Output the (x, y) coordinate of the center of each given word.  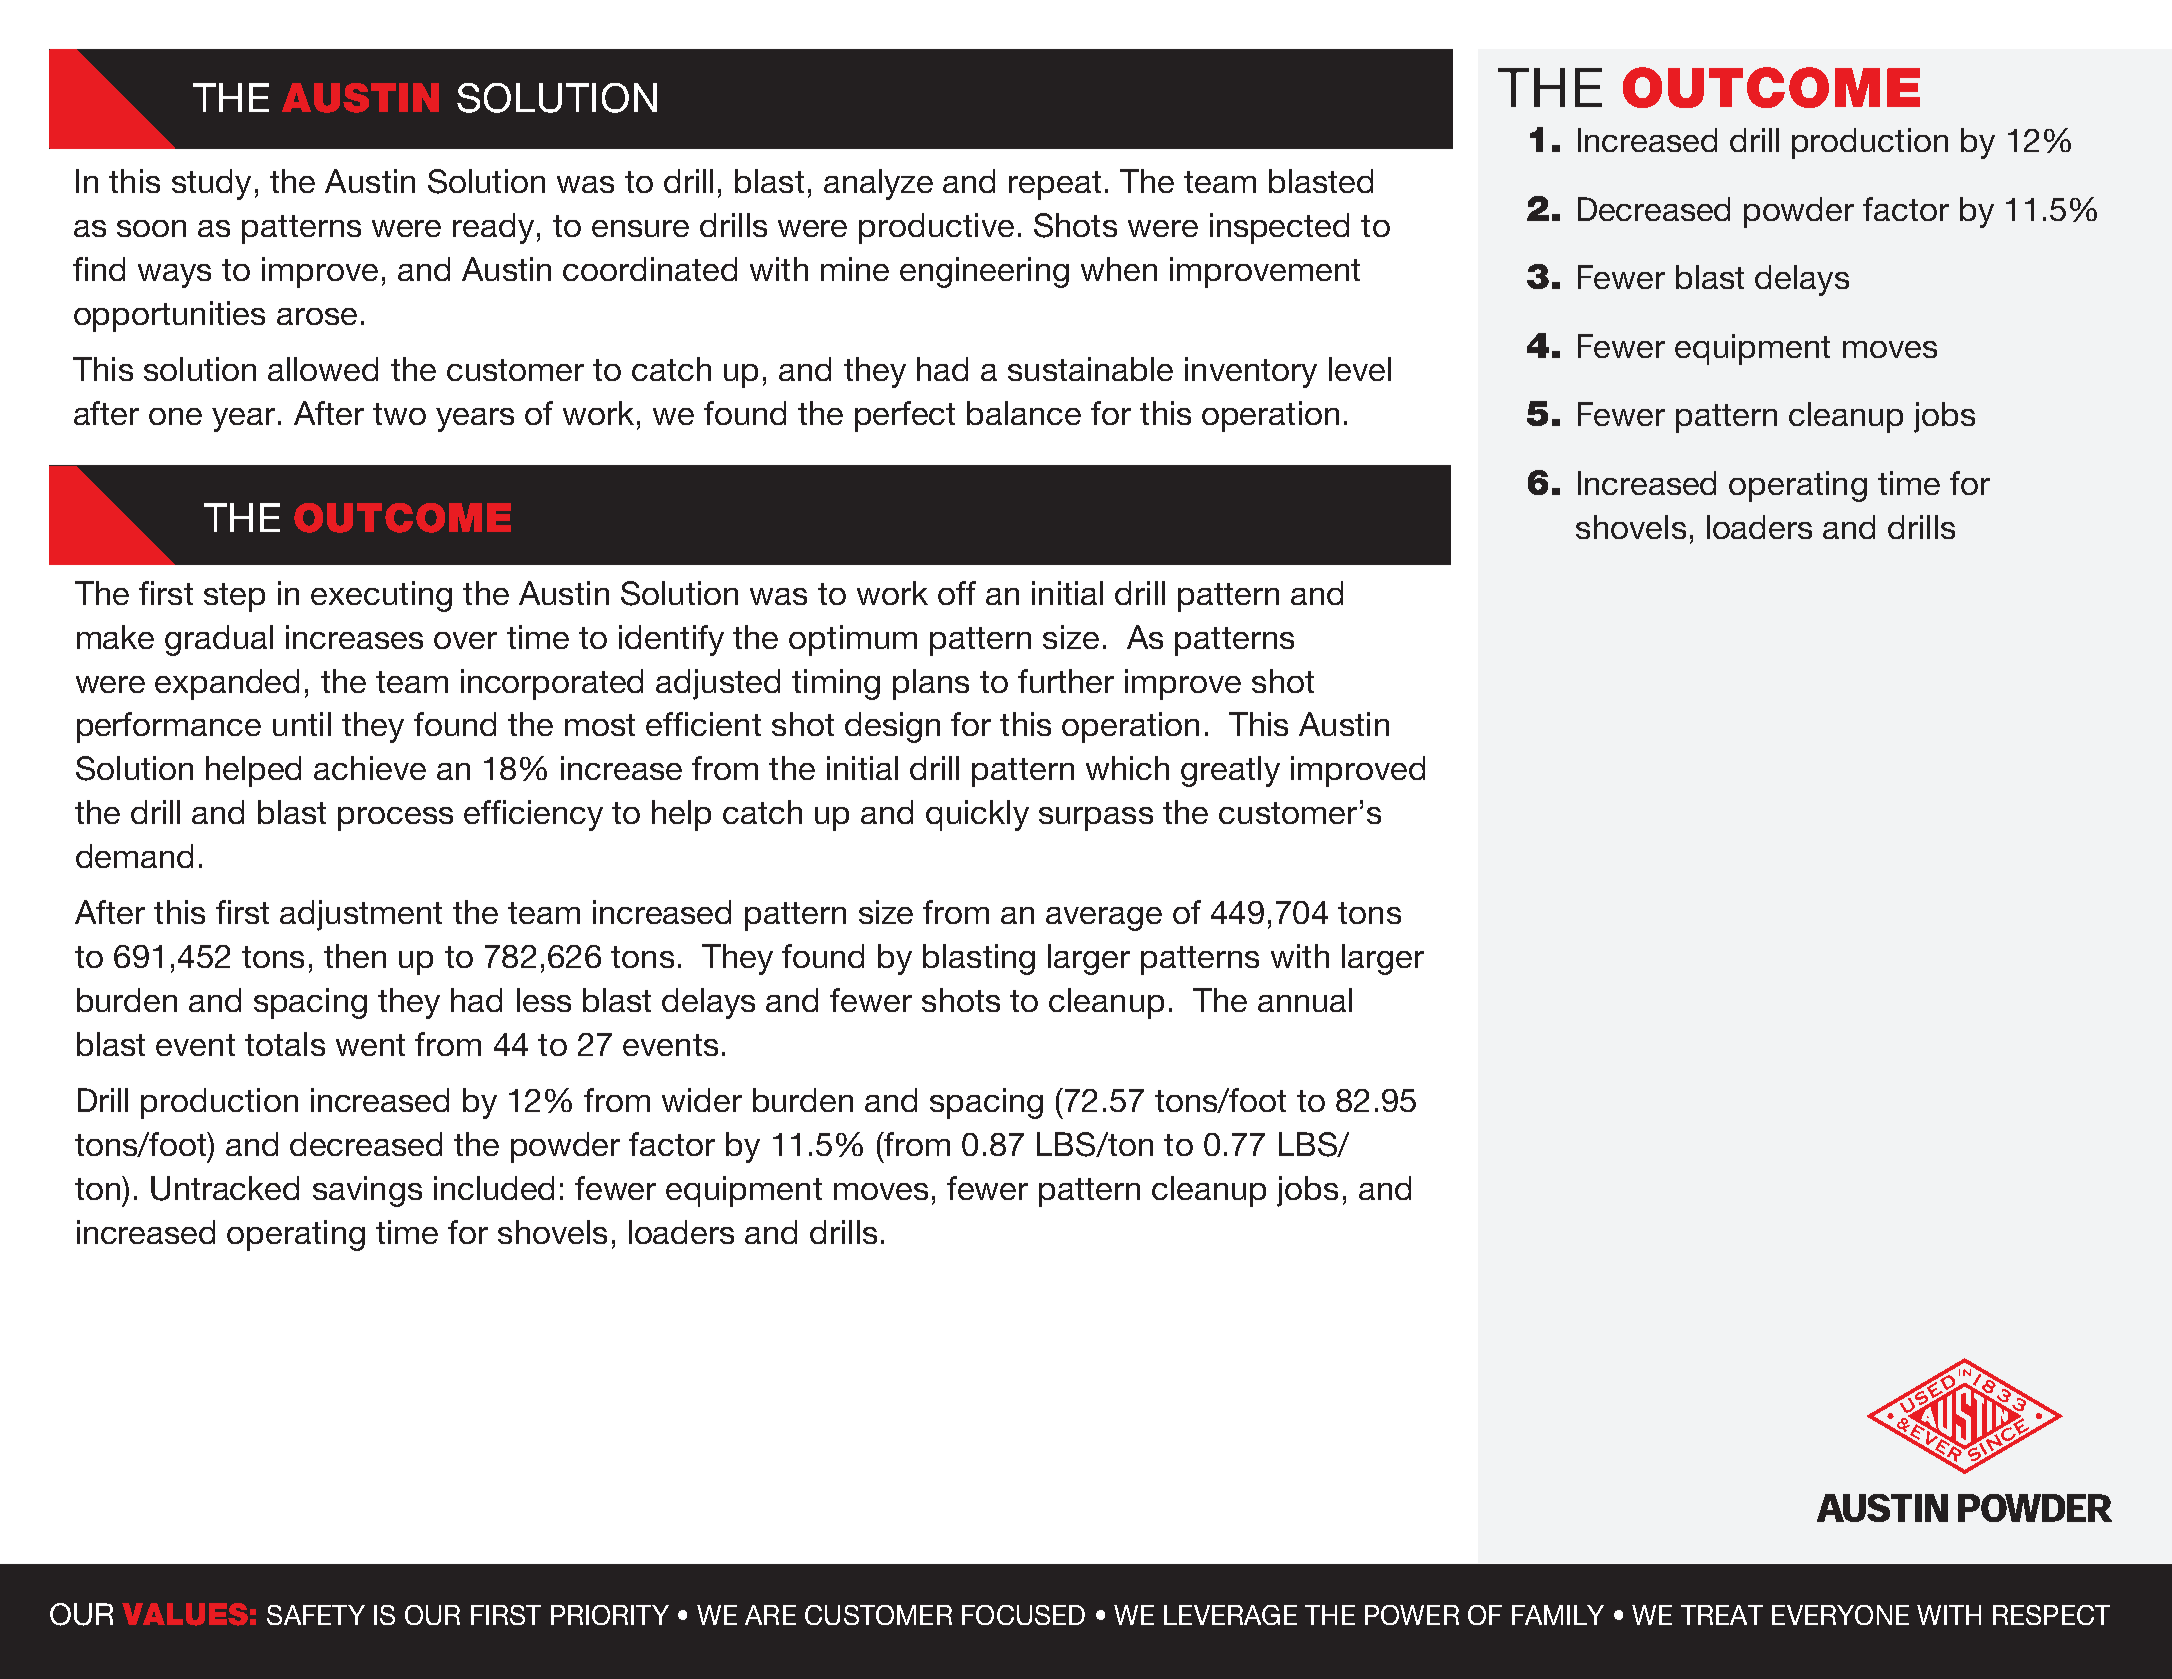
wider (702, 1100)
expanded (227, 684)
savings (367, 1191)
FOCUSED (1023, 1615)
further (1066, 681)
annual (1305, 1000)
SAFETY (316, 1615)
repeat (1055, 185)
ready (493, 228)
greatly (1230, 771)
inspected (1279, 228)
